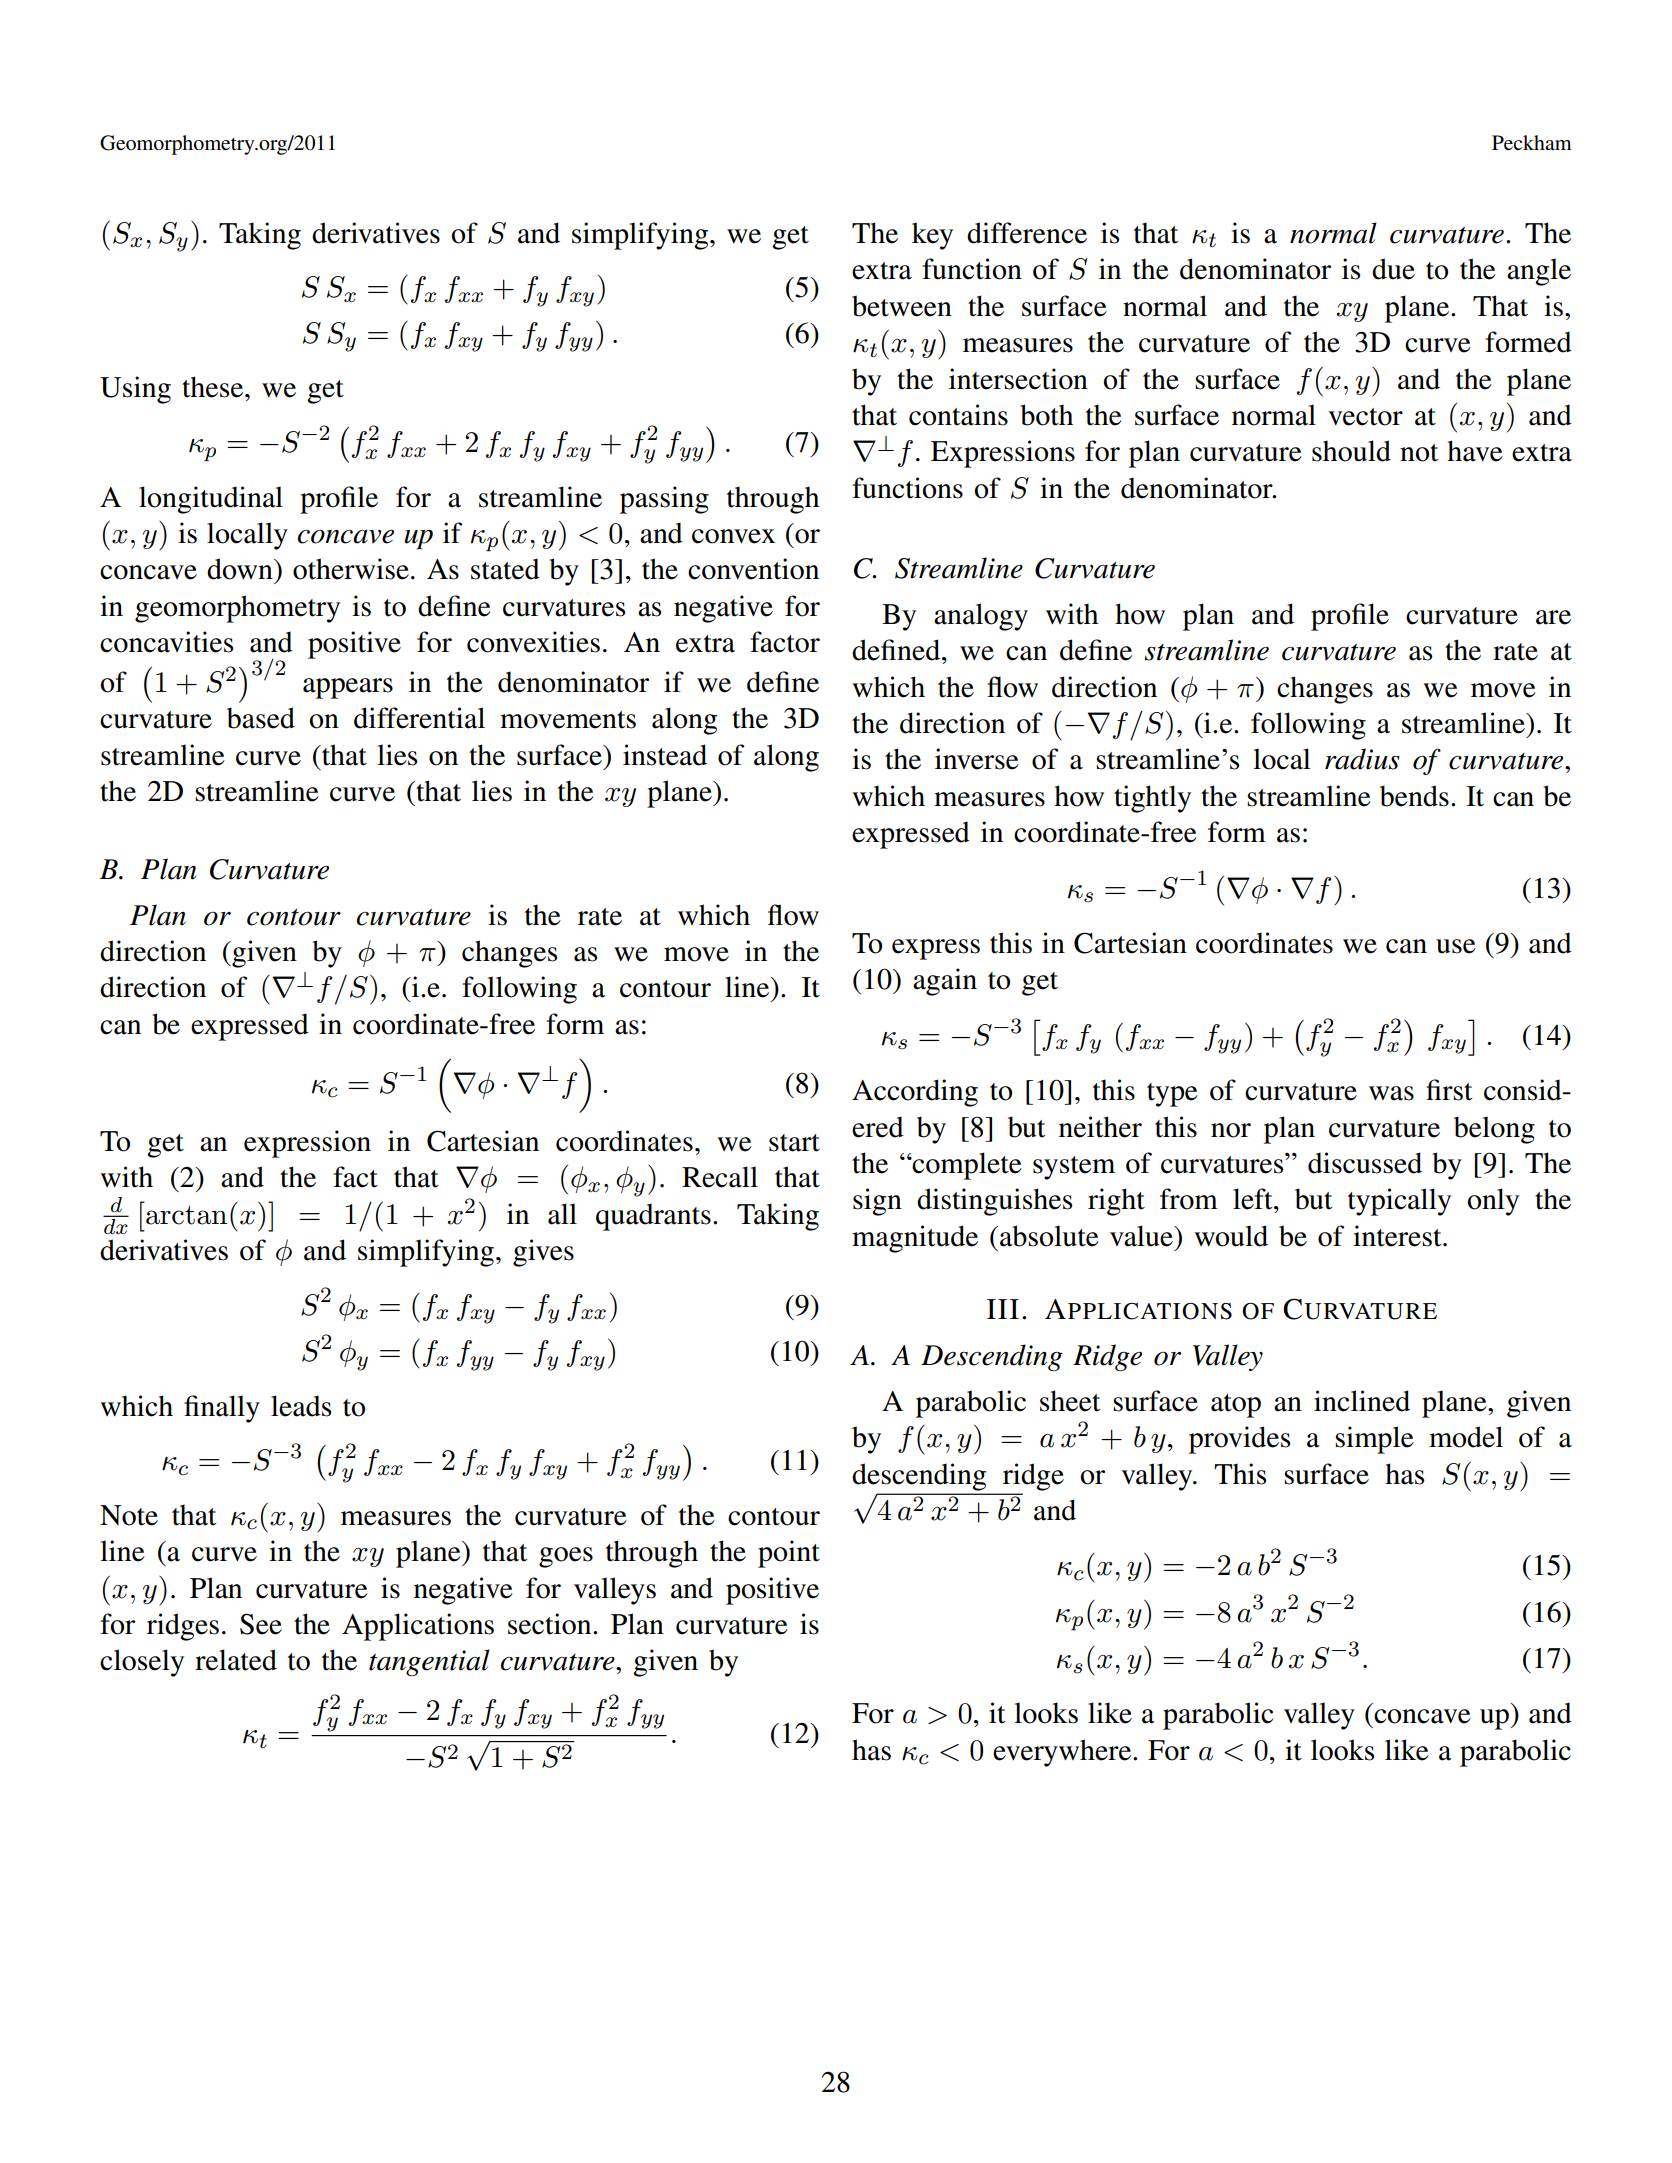  I want to click on use, so click(1456, 946).
